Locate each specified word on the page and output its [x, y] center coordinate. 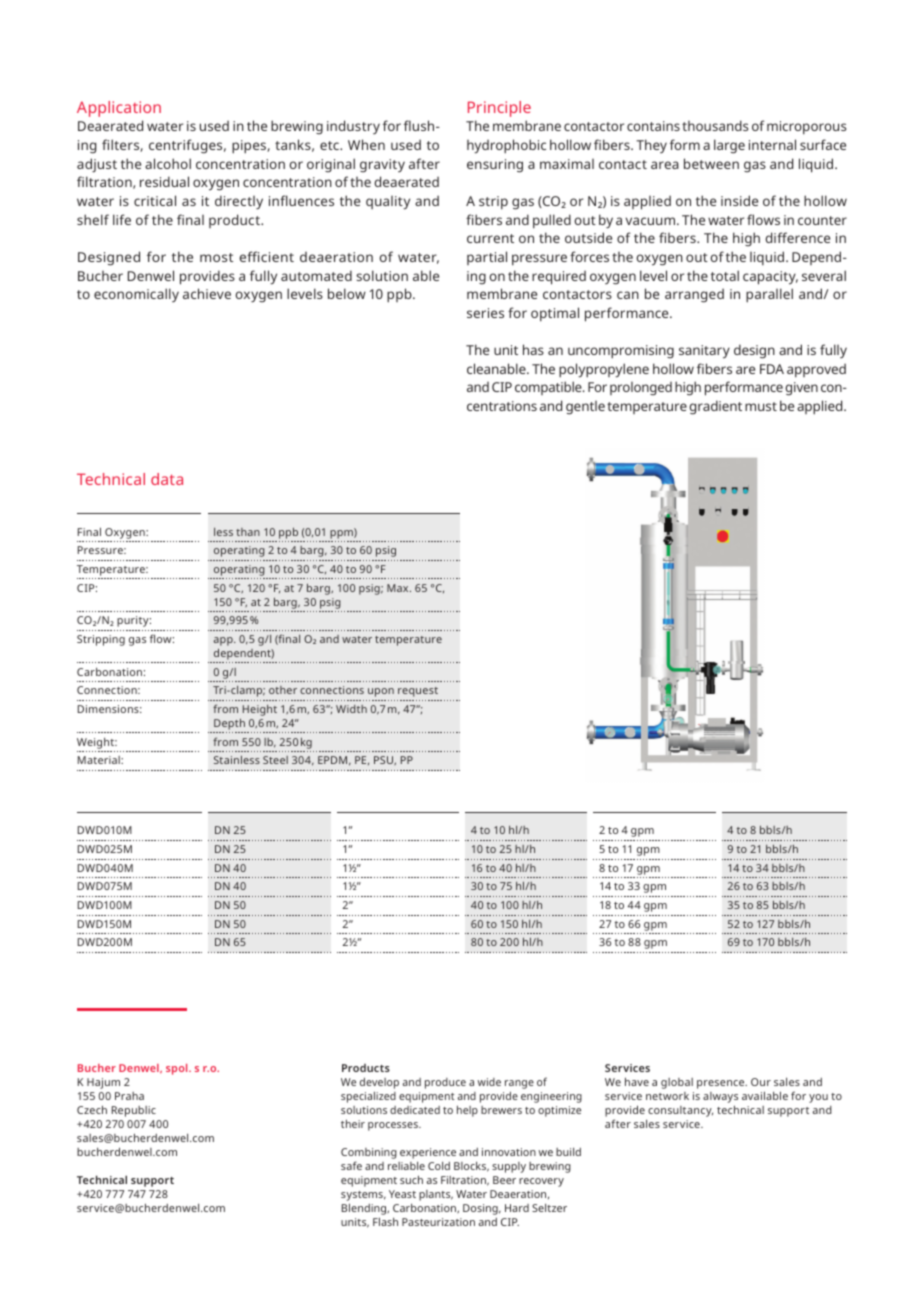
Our [761, 1082]
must [761, 406]
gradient [715, 407]
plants [436, 1195]
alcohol [168, 163]
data [167, 479]
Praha [129, 1096]
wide [489, 1082]
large [729, 146]
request [418, 692]
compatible [549, 388]
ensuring [495, 166]
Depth [229, 724]
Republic [134, 1111]
